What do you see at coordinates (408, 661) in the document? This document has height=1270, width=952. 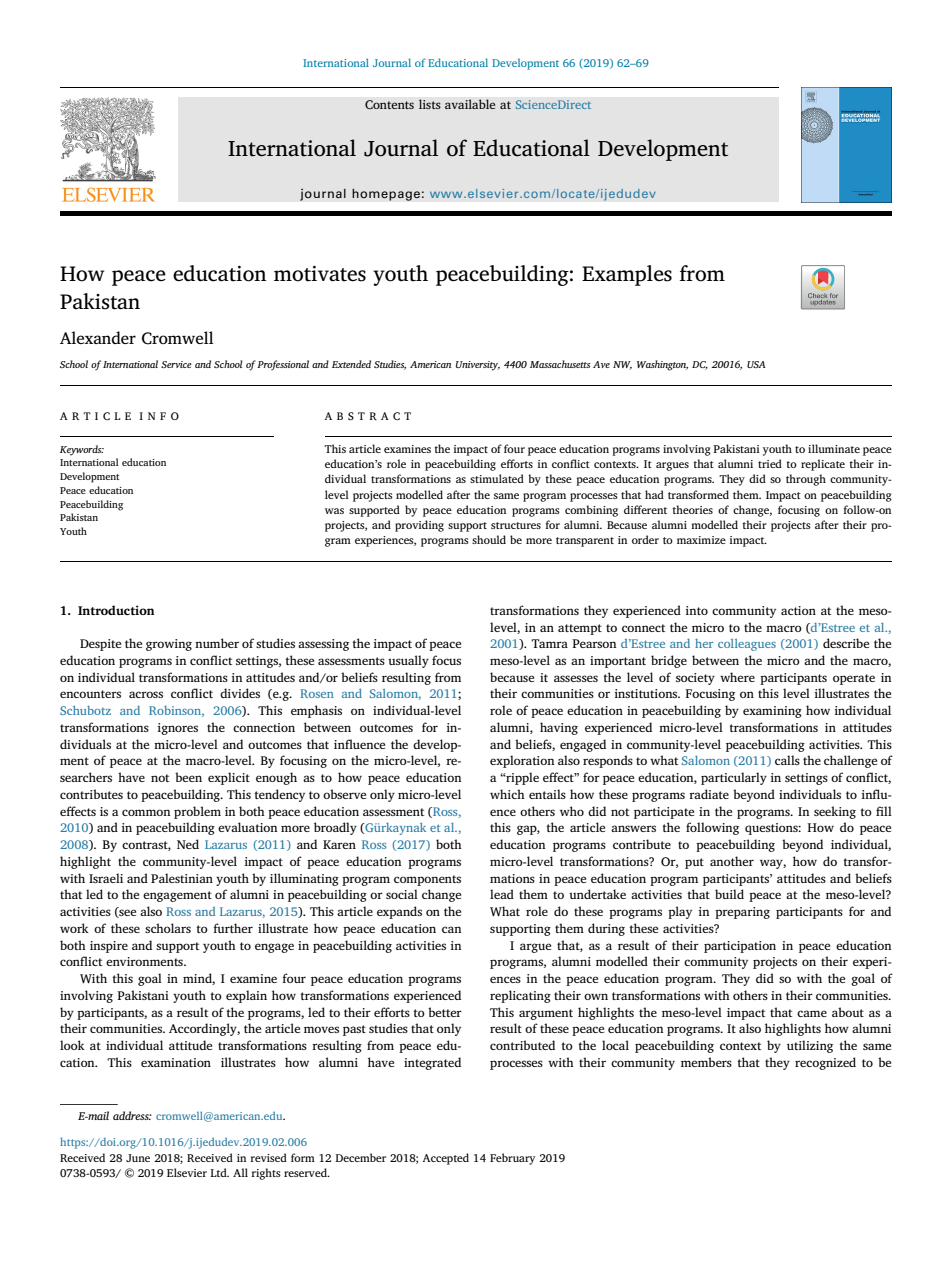 I see `usually` at bounding box center [408, 661].
